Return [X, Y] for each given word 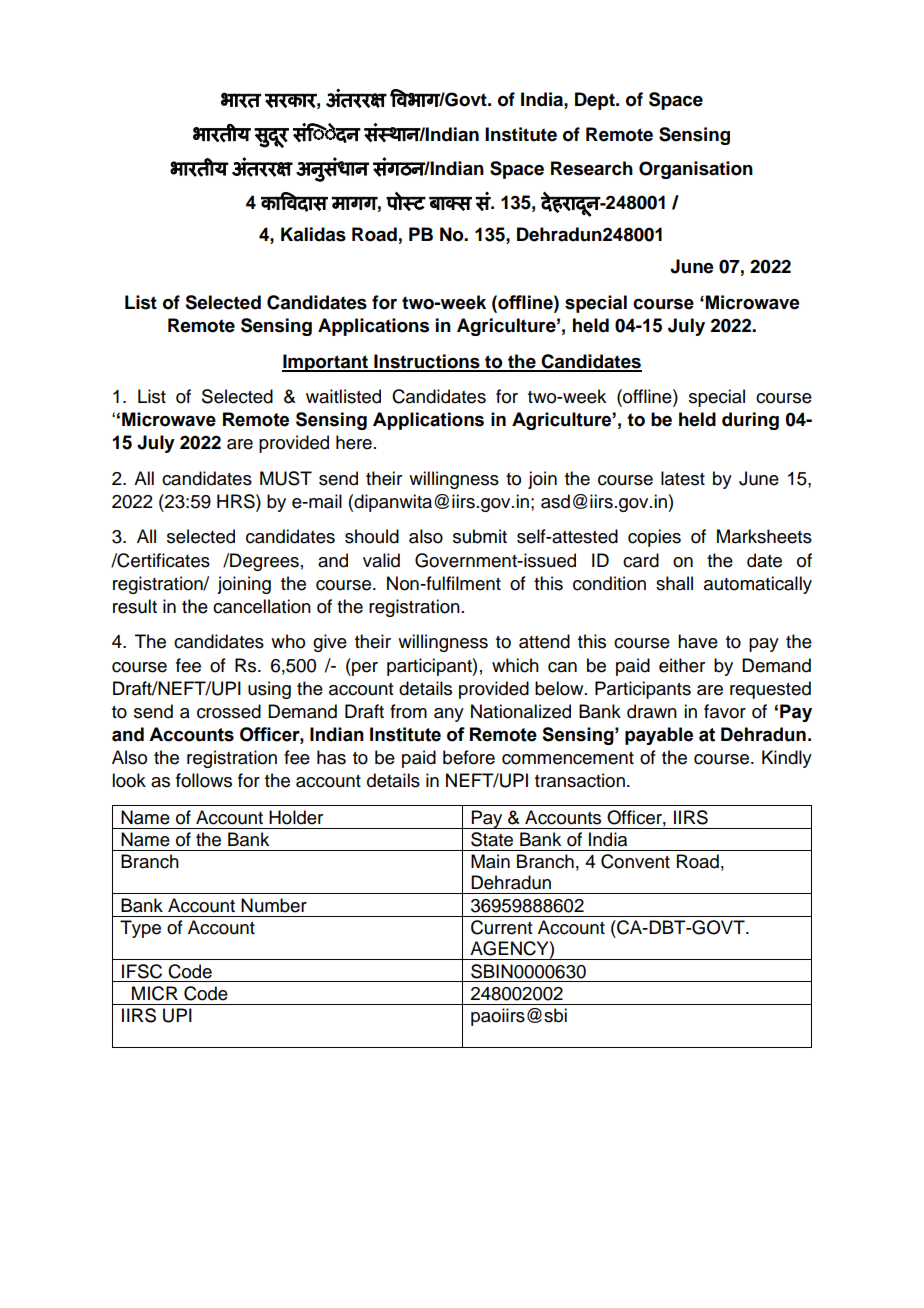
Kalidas [313, 234]
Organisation [696, 170]
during [750, 421]
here [354, 442]
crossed [229, 711]
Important [326, 363]
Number [274, 905]
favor [725, 711]
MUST [286, 478]
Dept [596, 101]
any [449, 715]
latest [683, 478]
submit [480, 536]
